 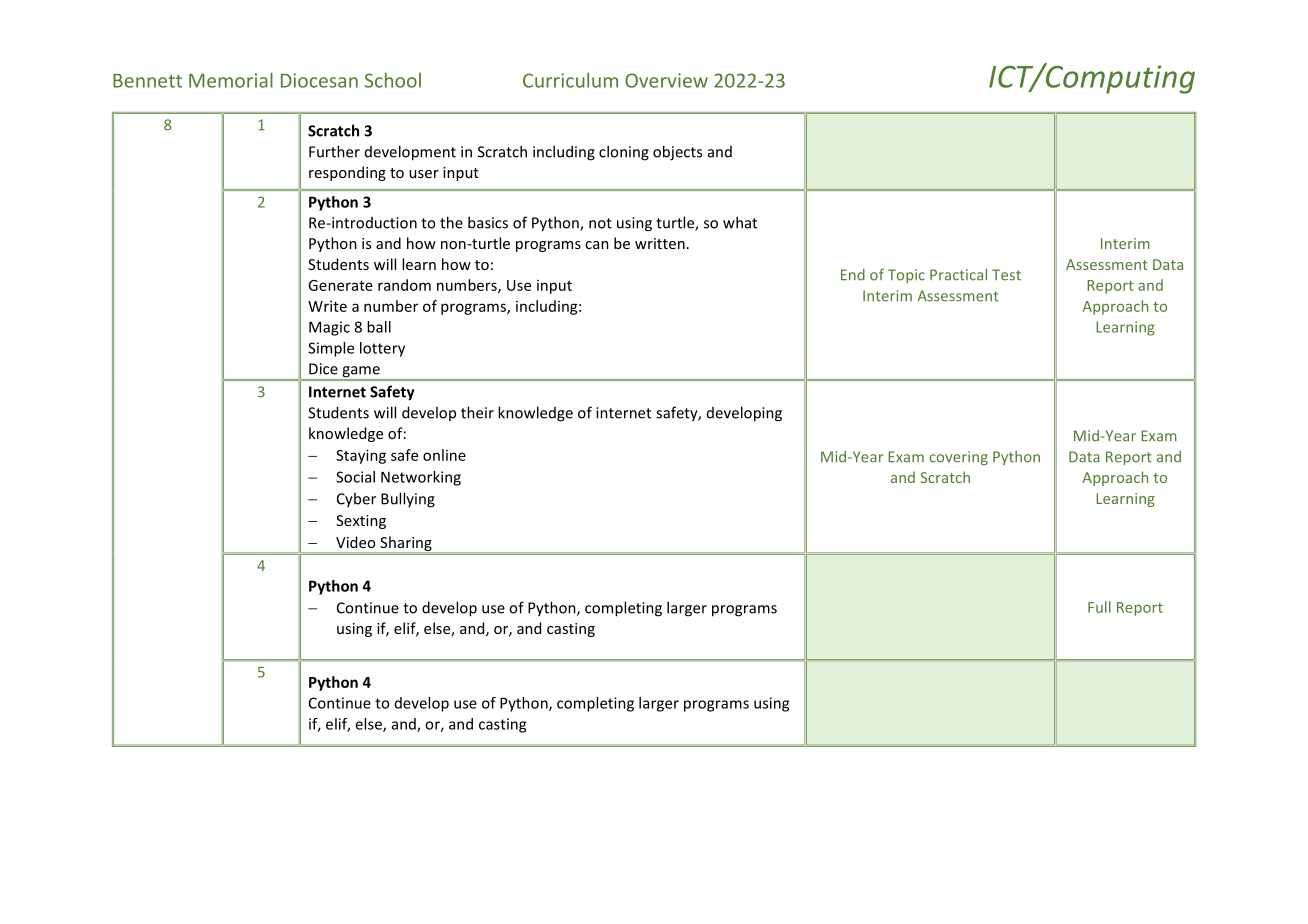 I want to click on Video, so click(x=355, y=542).
